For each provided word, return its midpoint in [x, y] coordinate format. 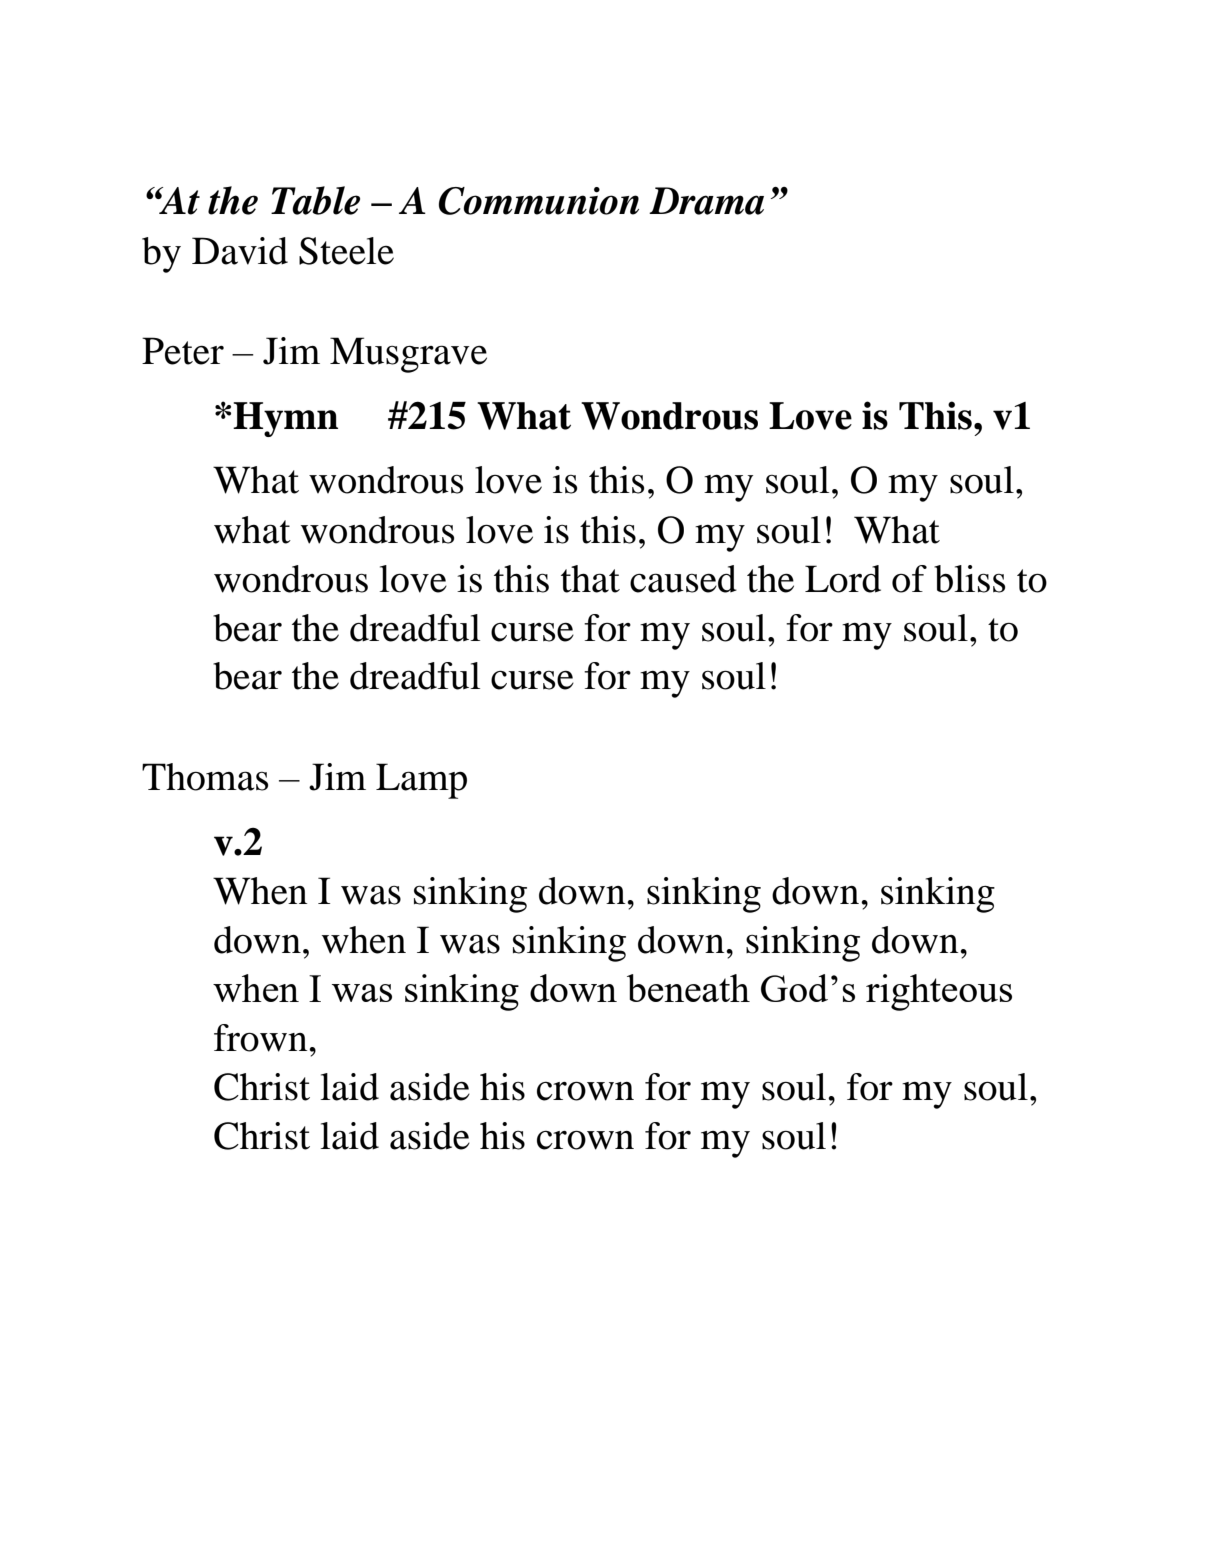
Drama [706, 201]
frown [262, 1038]
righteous [939, 992]
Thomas [205, 777]
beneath [688, 988]
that [590, 579]
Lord [843, 579]
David [240, 251]
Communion [539, 201]
